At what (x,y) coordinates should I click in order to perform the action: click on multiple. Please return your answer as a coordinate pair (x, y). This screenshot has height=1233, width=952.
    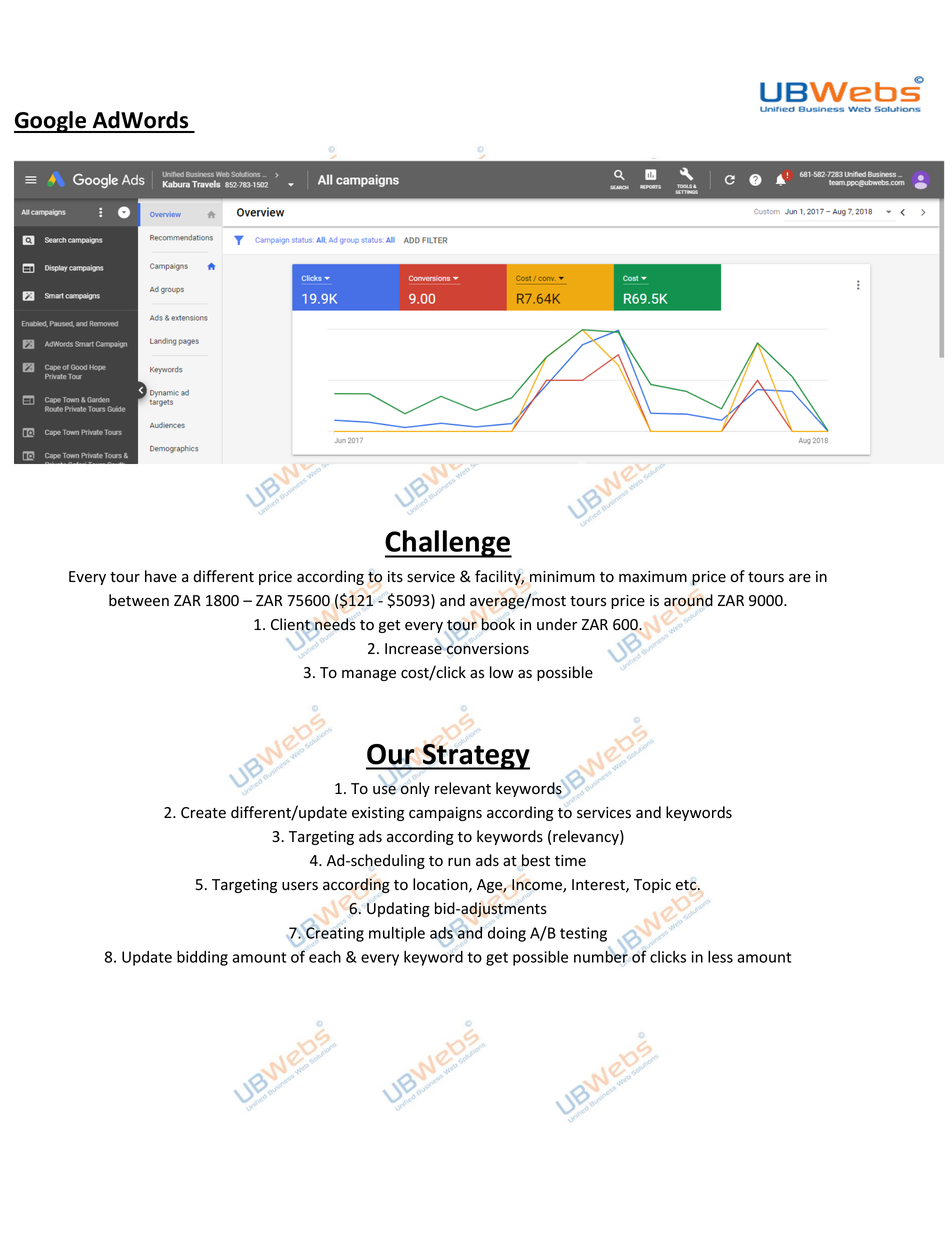
    Looking at the image, I should click on (397, 934).
